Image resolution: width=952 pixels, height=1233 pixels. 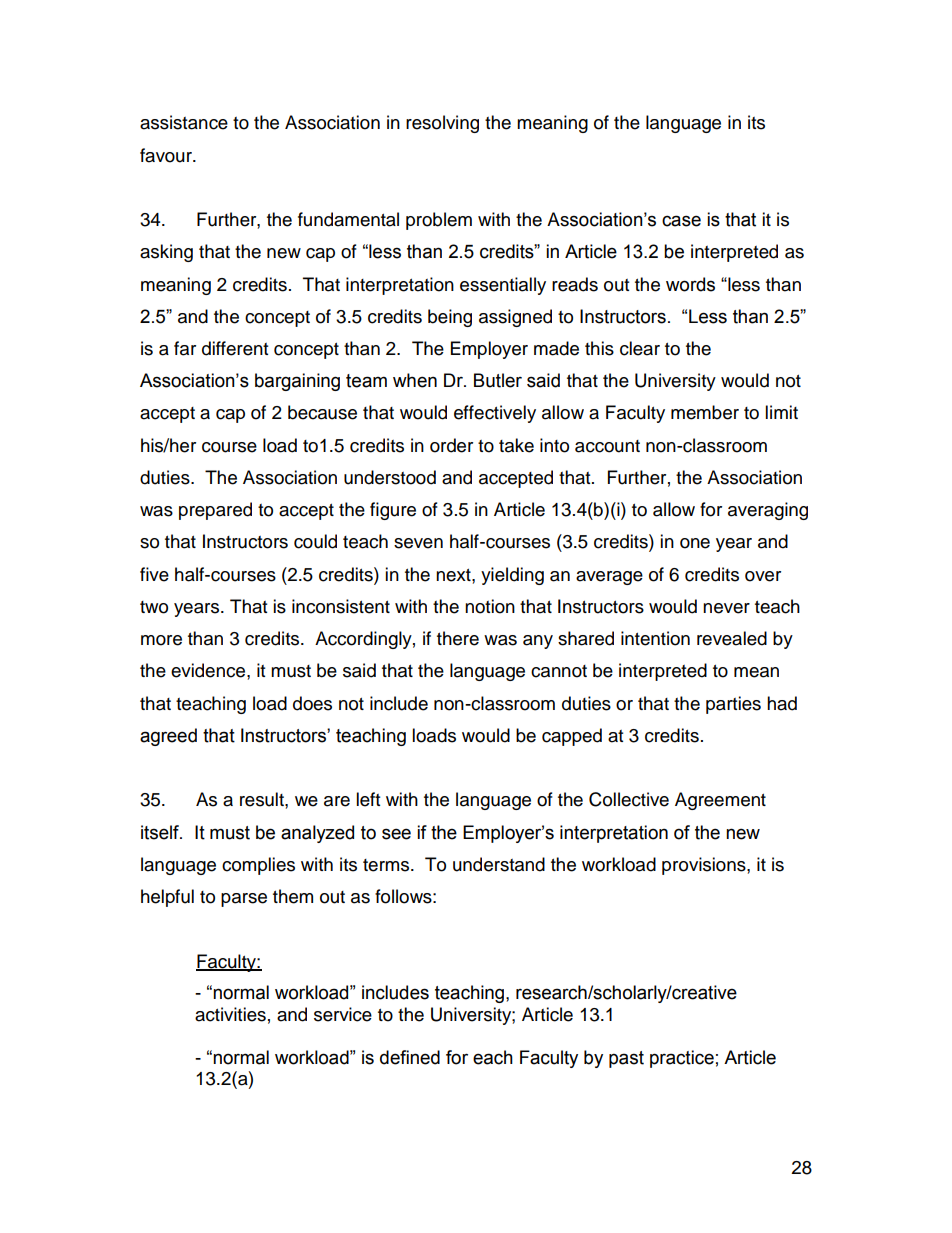 I want to click on resolving, so click(x=442, y=124).
